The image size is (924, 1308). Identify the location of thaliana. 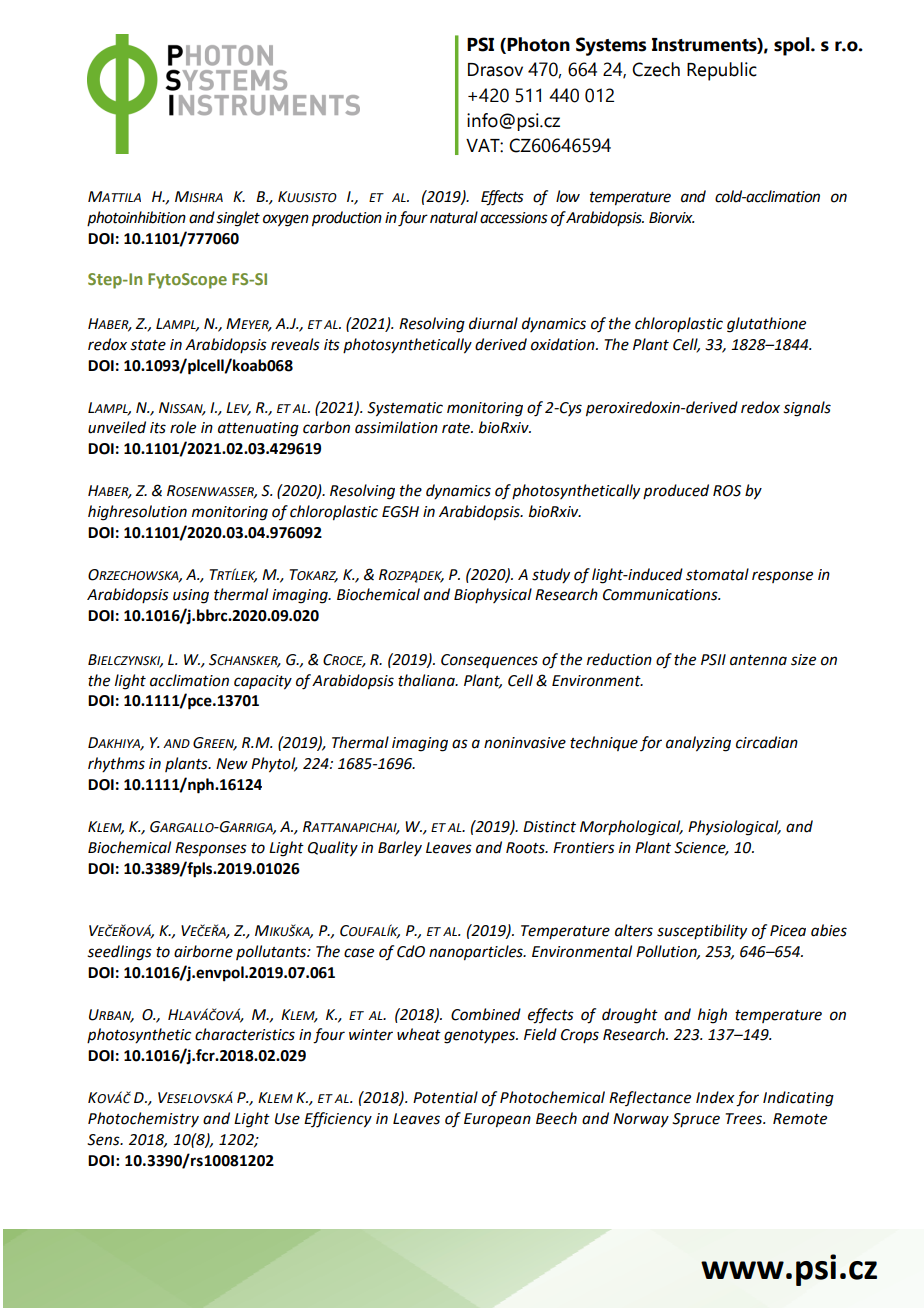
(427, 680).
